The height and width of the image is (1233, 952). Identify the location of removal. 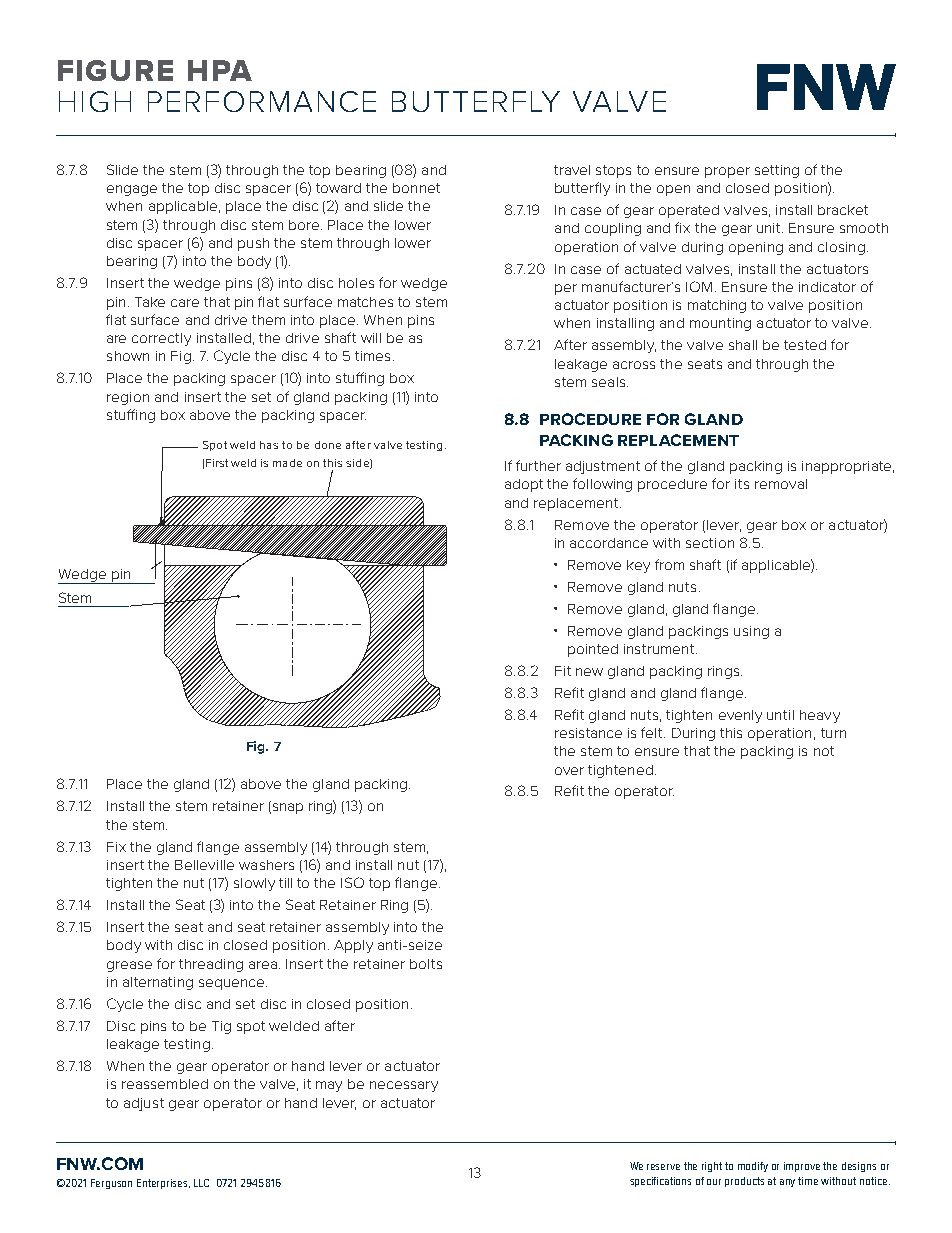
(781, 484).
